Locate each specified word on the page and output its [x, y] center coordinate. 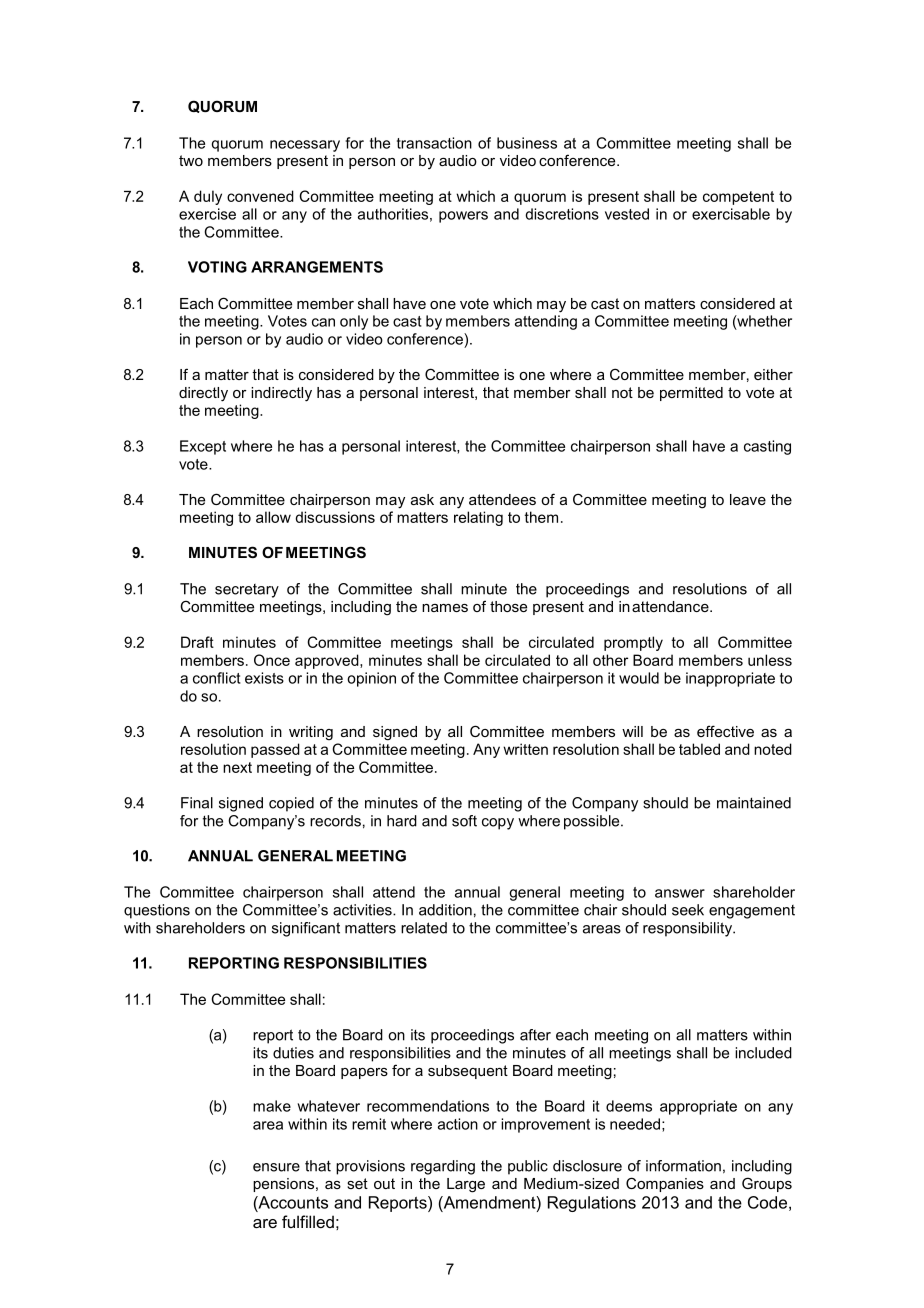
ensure [276, 1167]
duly [208, 197]
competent [738, 198]
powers [463, 217]
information [683, 1166]
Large [466, 1185]
